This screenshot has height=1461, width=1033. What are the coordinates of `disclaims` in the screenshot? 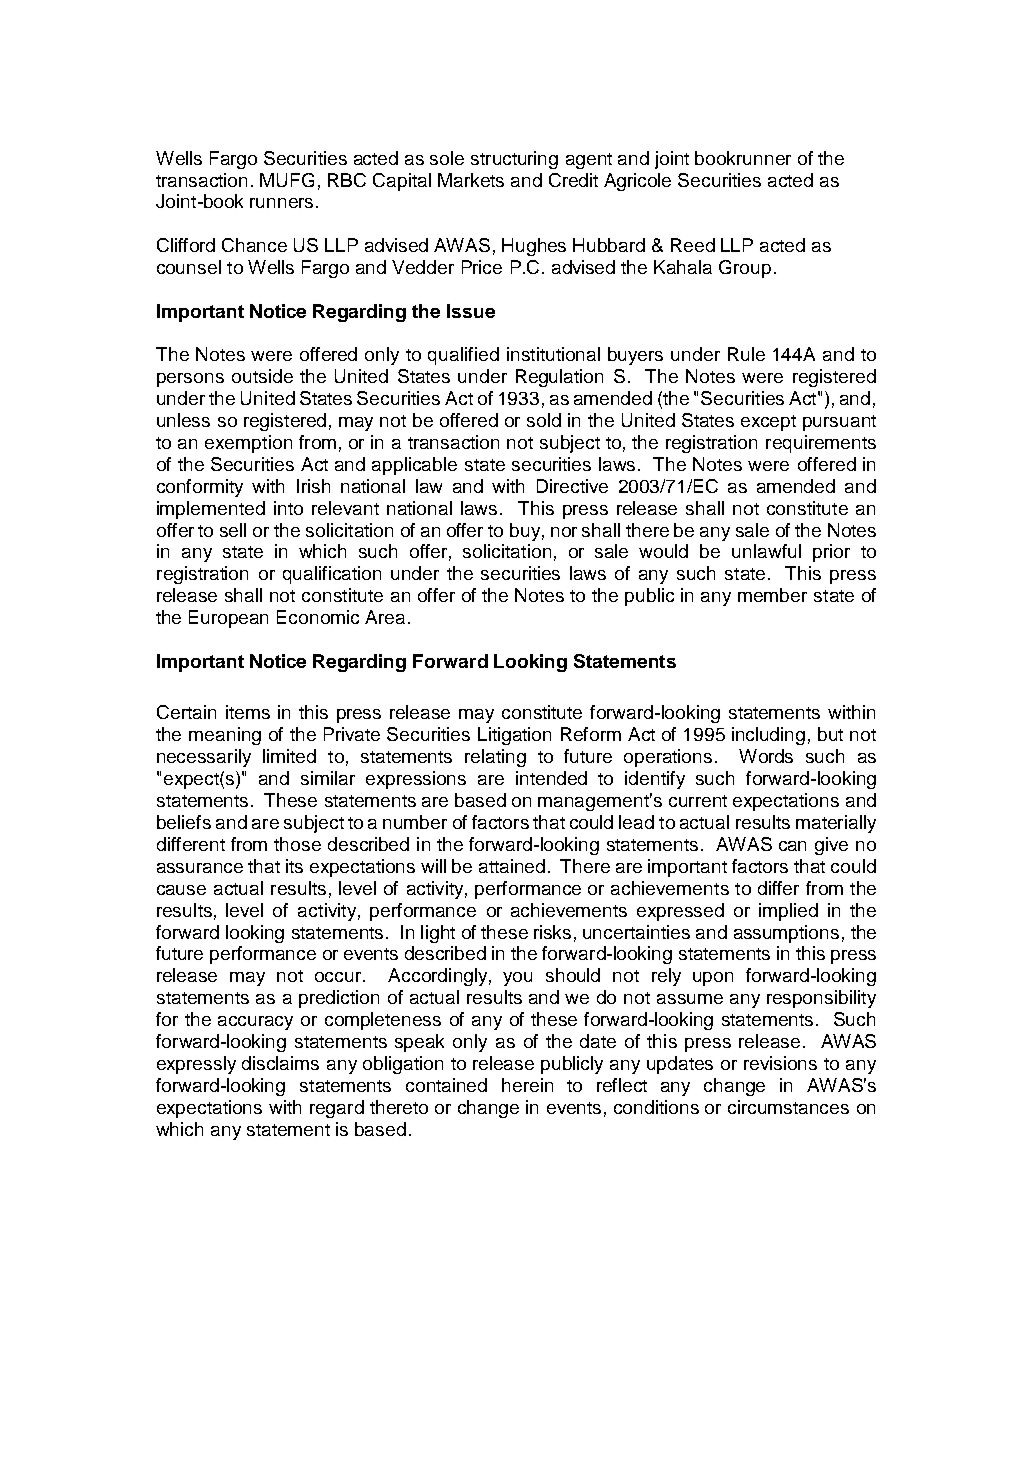 It's located at (280, 1063).
